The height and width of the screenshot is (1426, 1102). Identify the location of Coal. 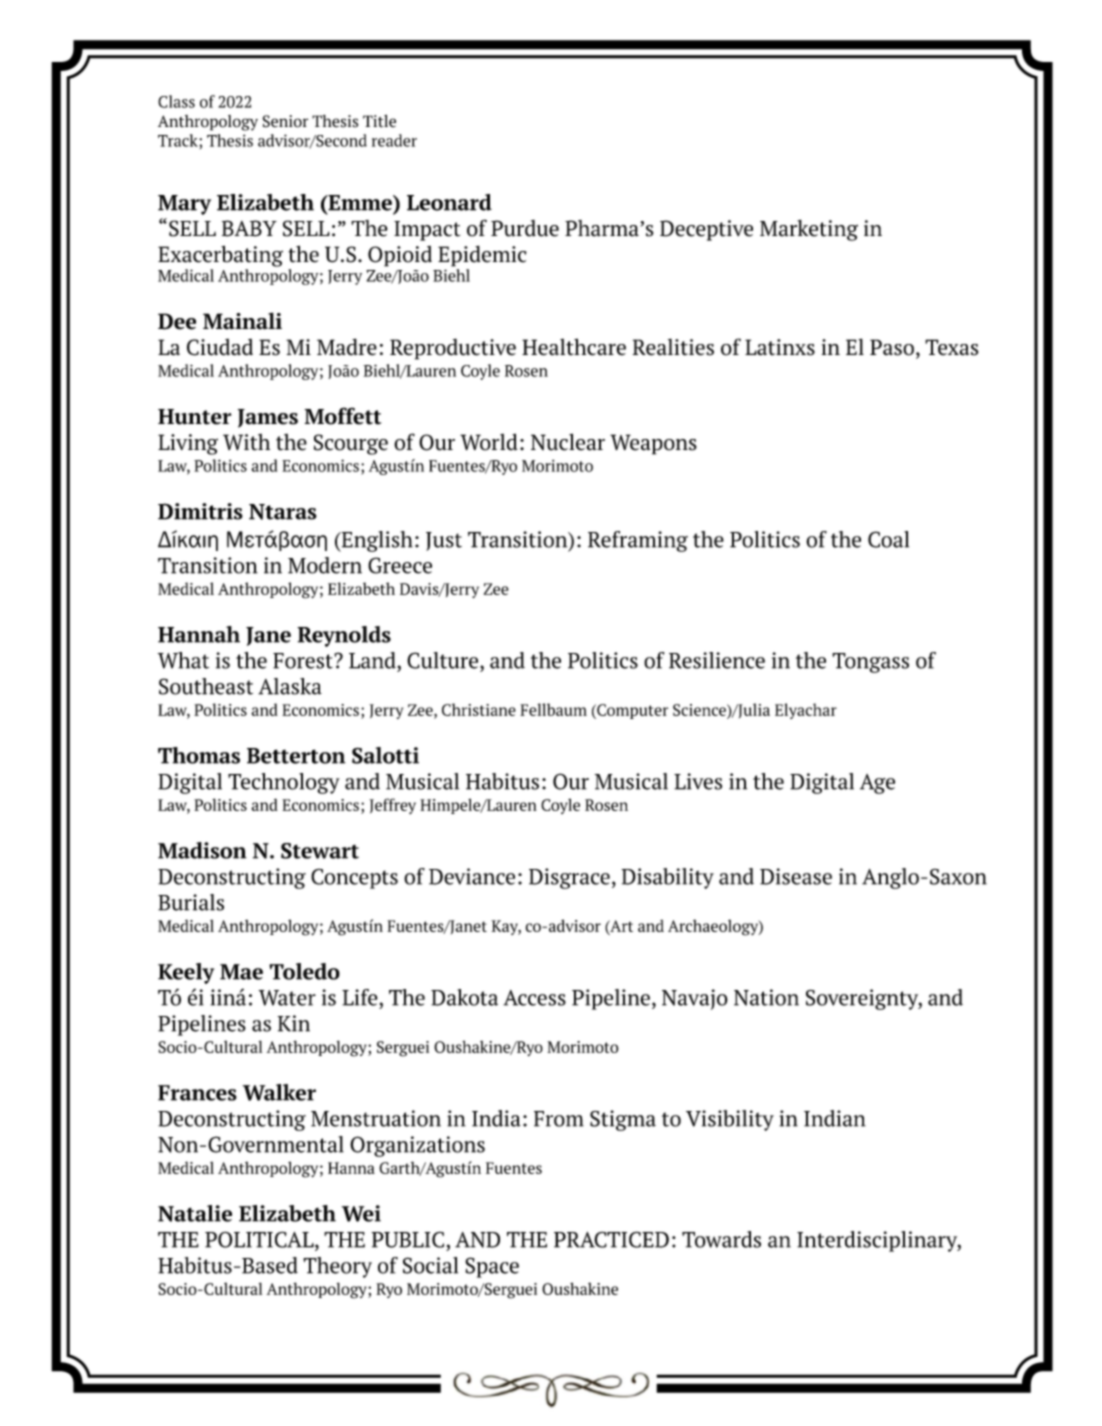
(888, 539).
